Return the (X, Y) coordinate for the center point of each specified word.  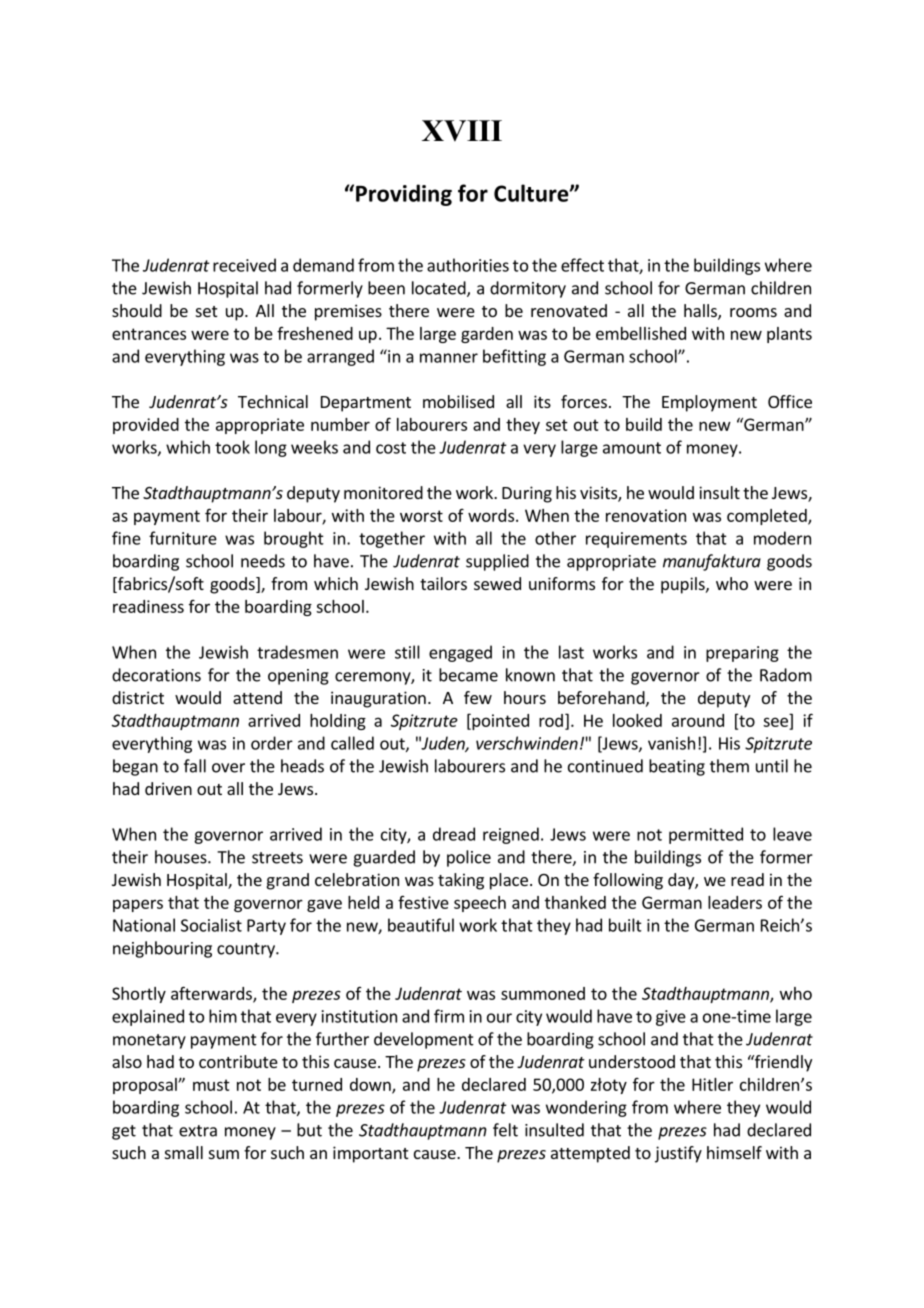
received (244, 265)
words (491, 515)
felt (505, 1130)
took (232, 447)
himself (734, 1152)
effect (582, 265)
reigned (511, 835)
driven (168, 788)
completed (768, 517)
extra (198, 1131)
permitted (706, 835)
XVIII (462, 131)
